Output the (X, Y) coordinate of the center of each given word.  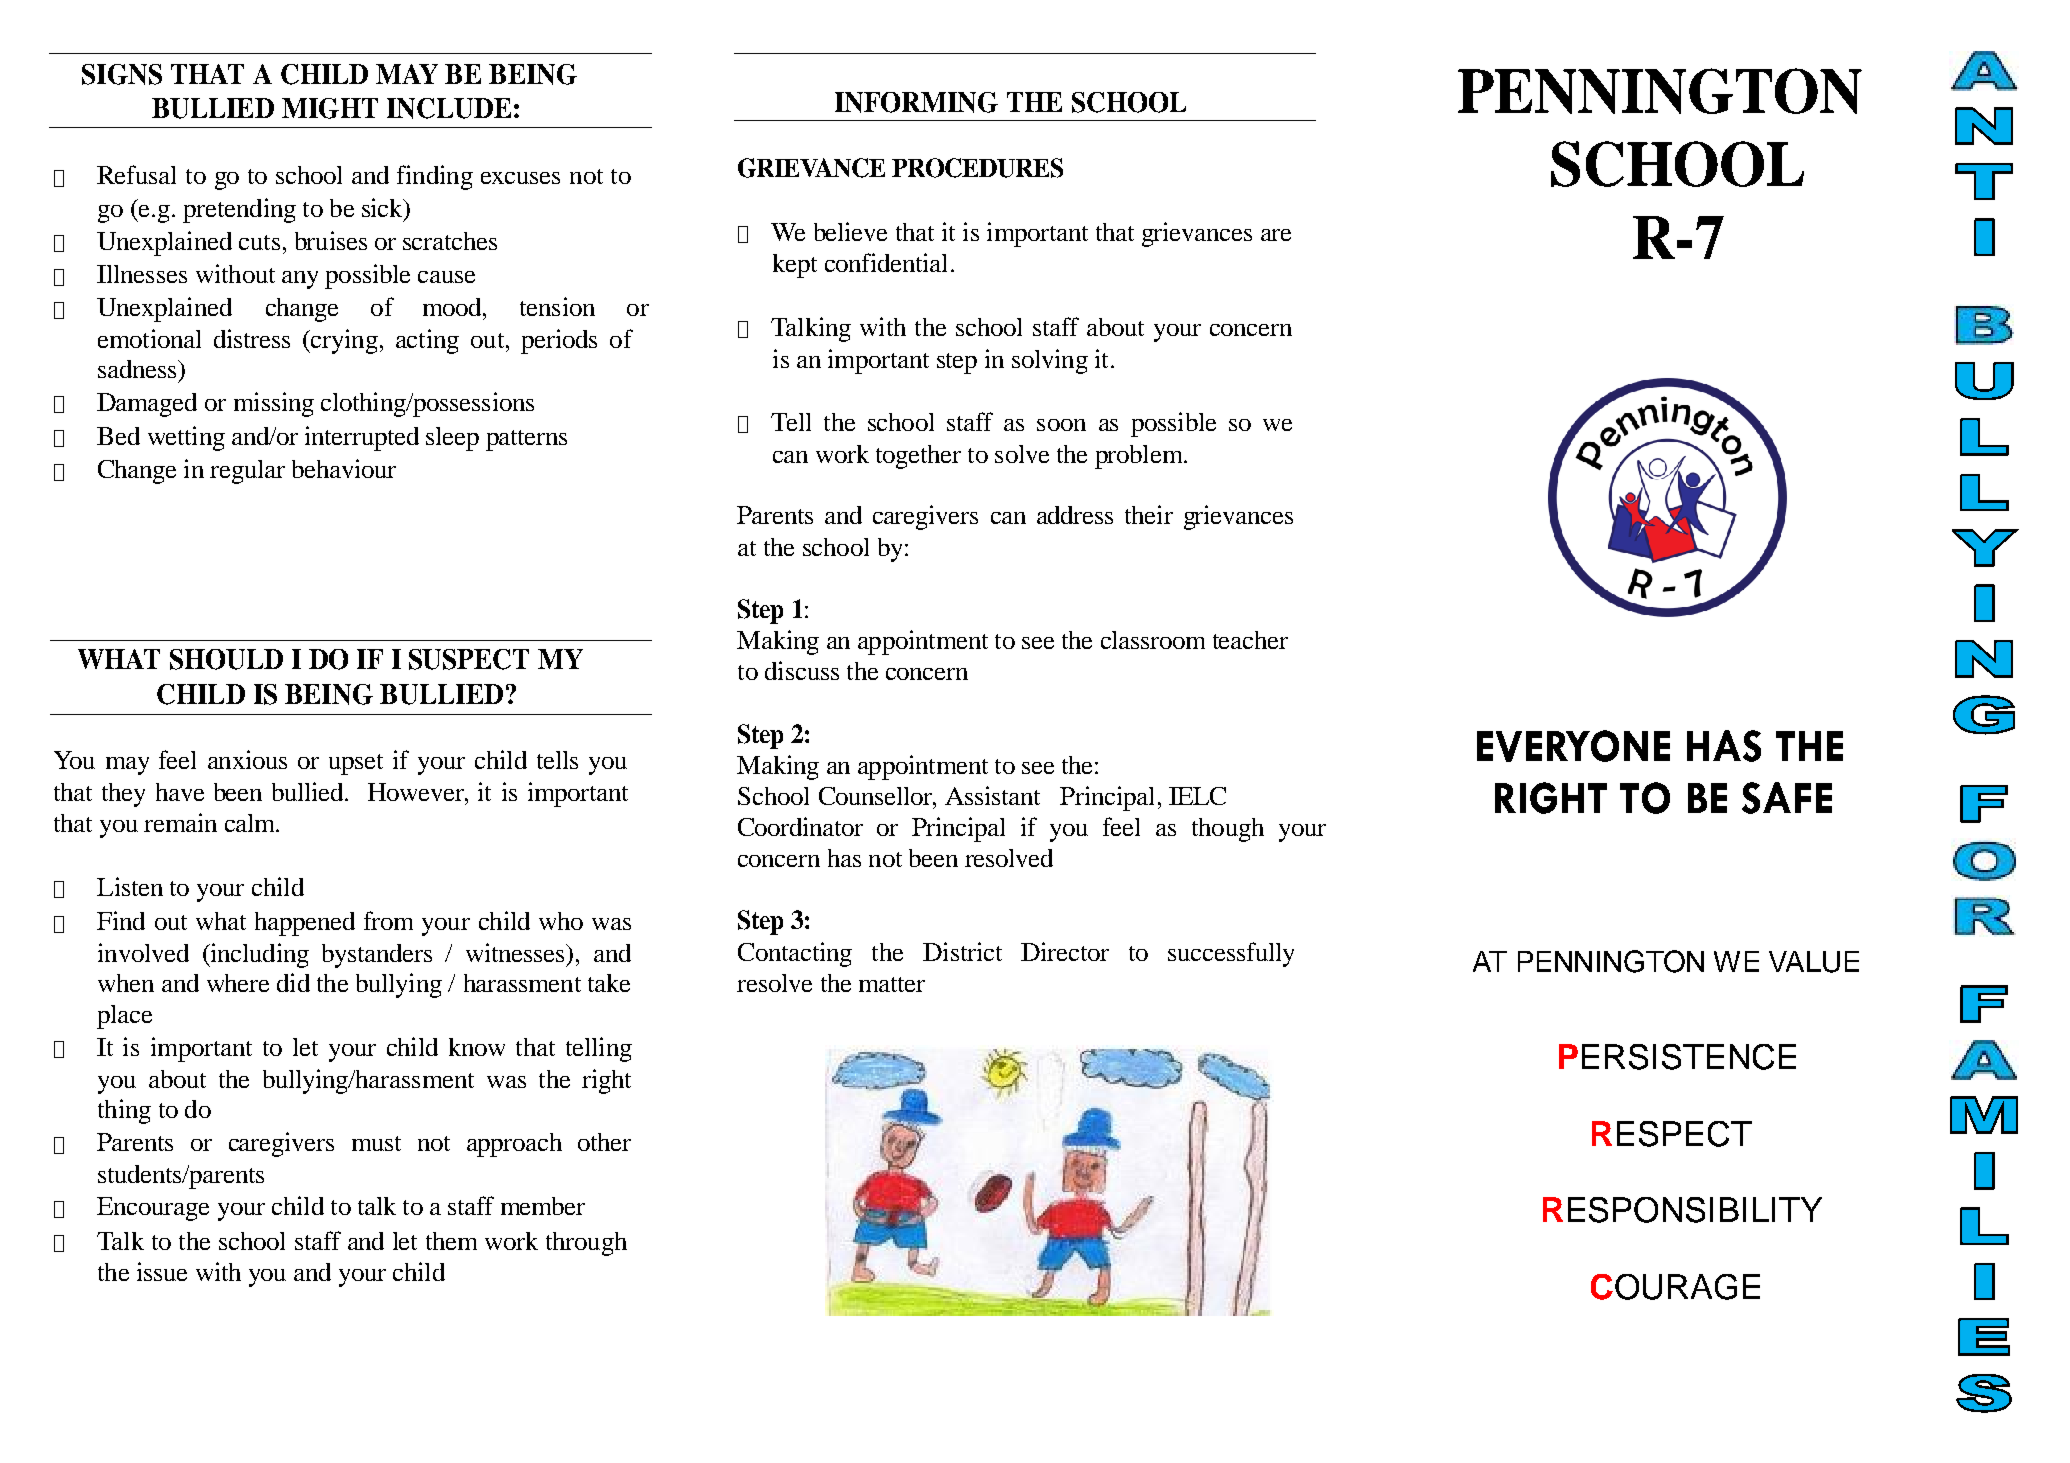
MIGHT (330, 108)
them (451, 1241)
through (586, 1244)
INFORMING (916, 102)
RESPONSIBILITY (1682, 1210)
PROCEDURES (977, 168)
